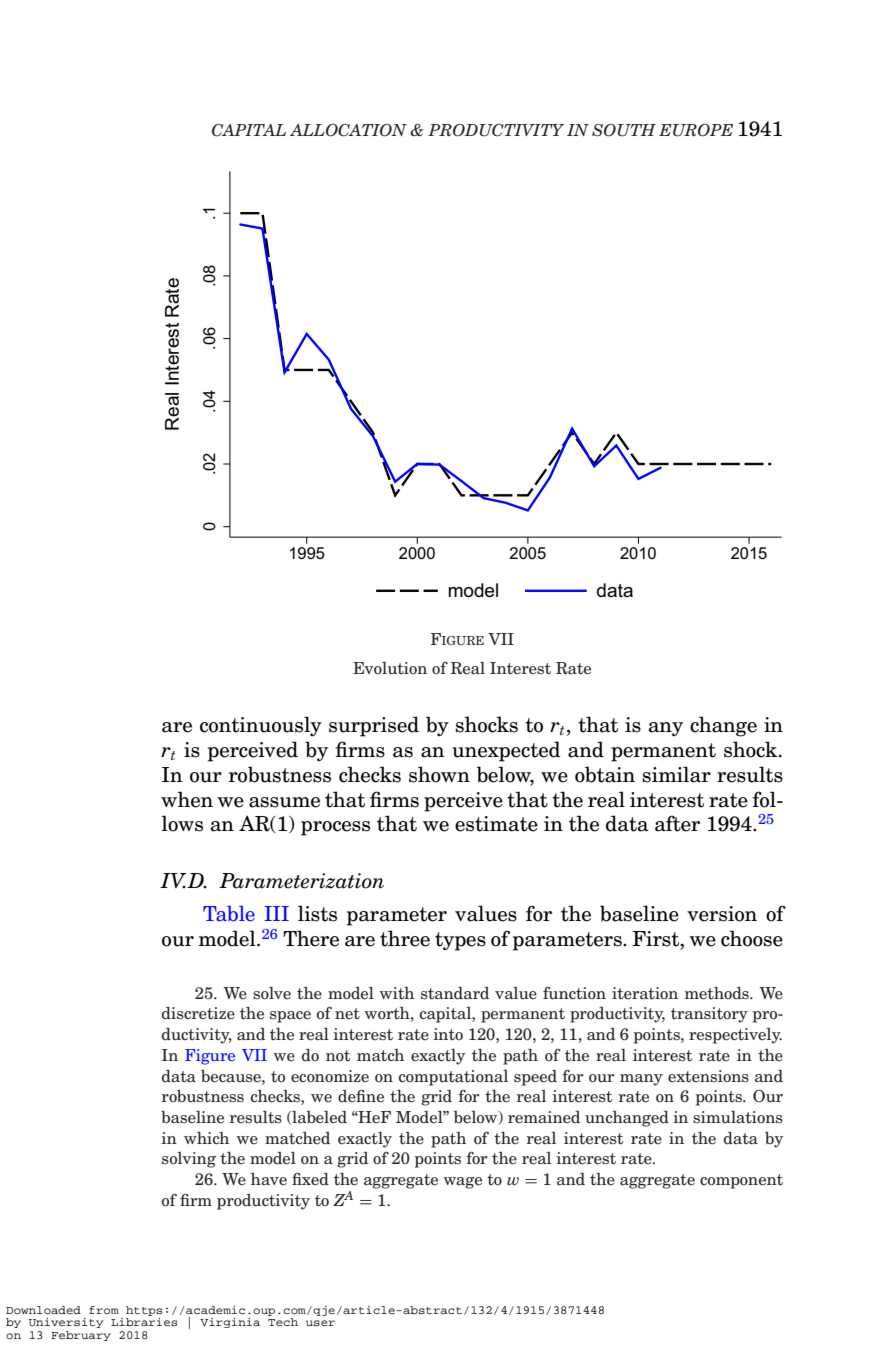 The height and width of the screenshot is (1351, 896). Describe the element at coordinates (696, 130) in the screenshot. I see `EUROPE` at that location.
